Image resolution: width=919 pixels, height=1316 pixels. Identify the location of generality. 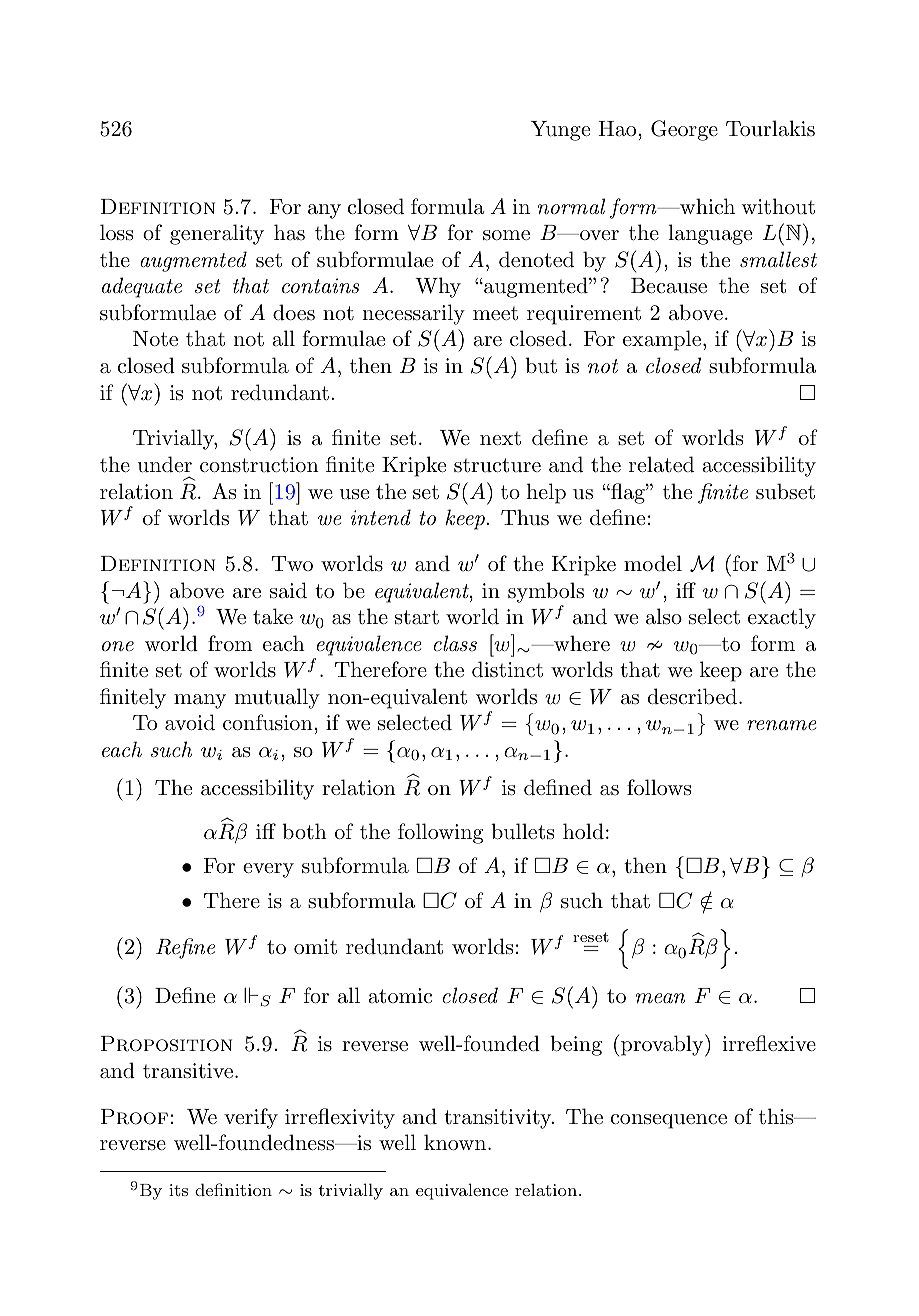
(217, 234).
